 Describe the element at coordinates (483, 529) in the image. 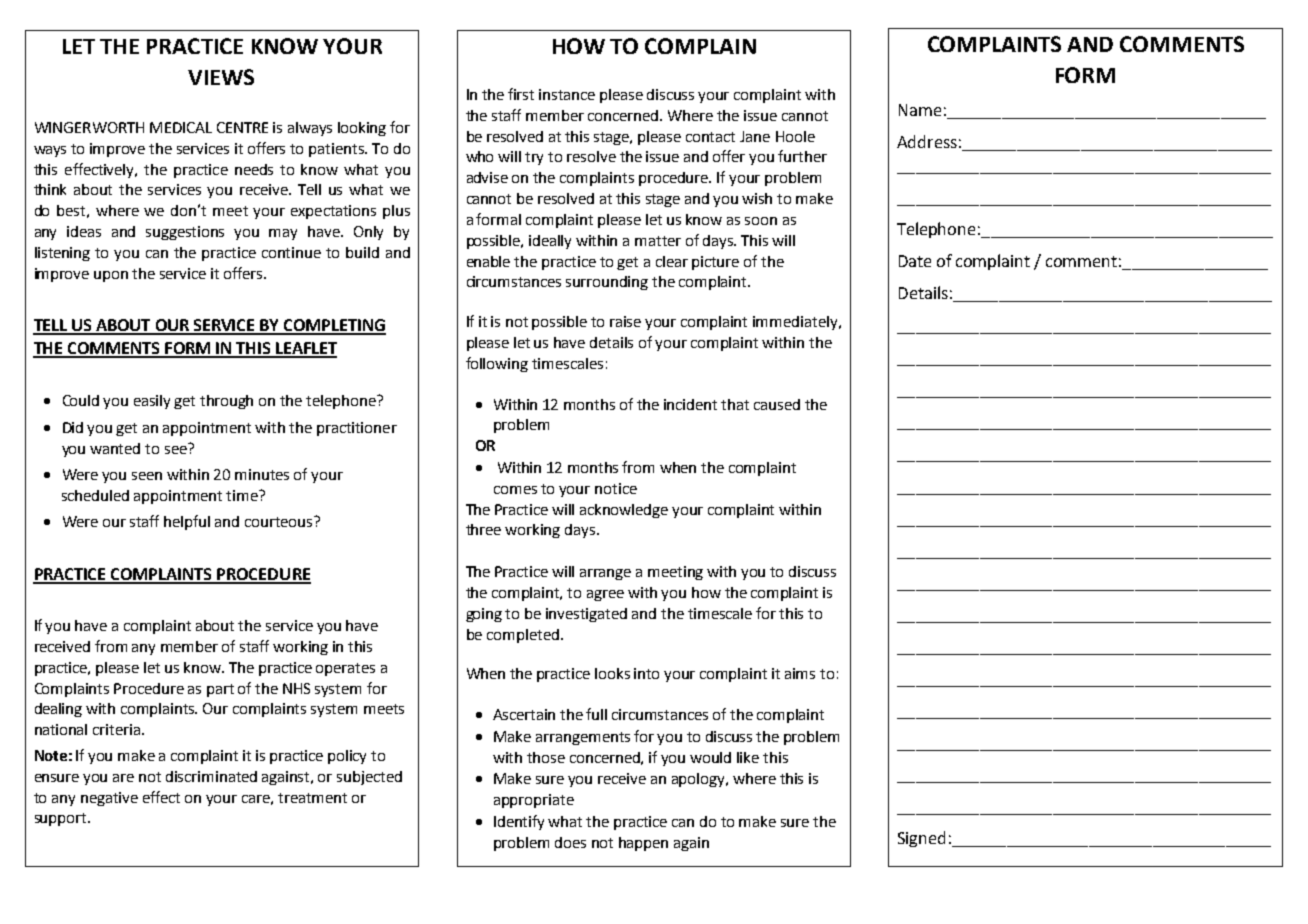

I see `three` at that location.
